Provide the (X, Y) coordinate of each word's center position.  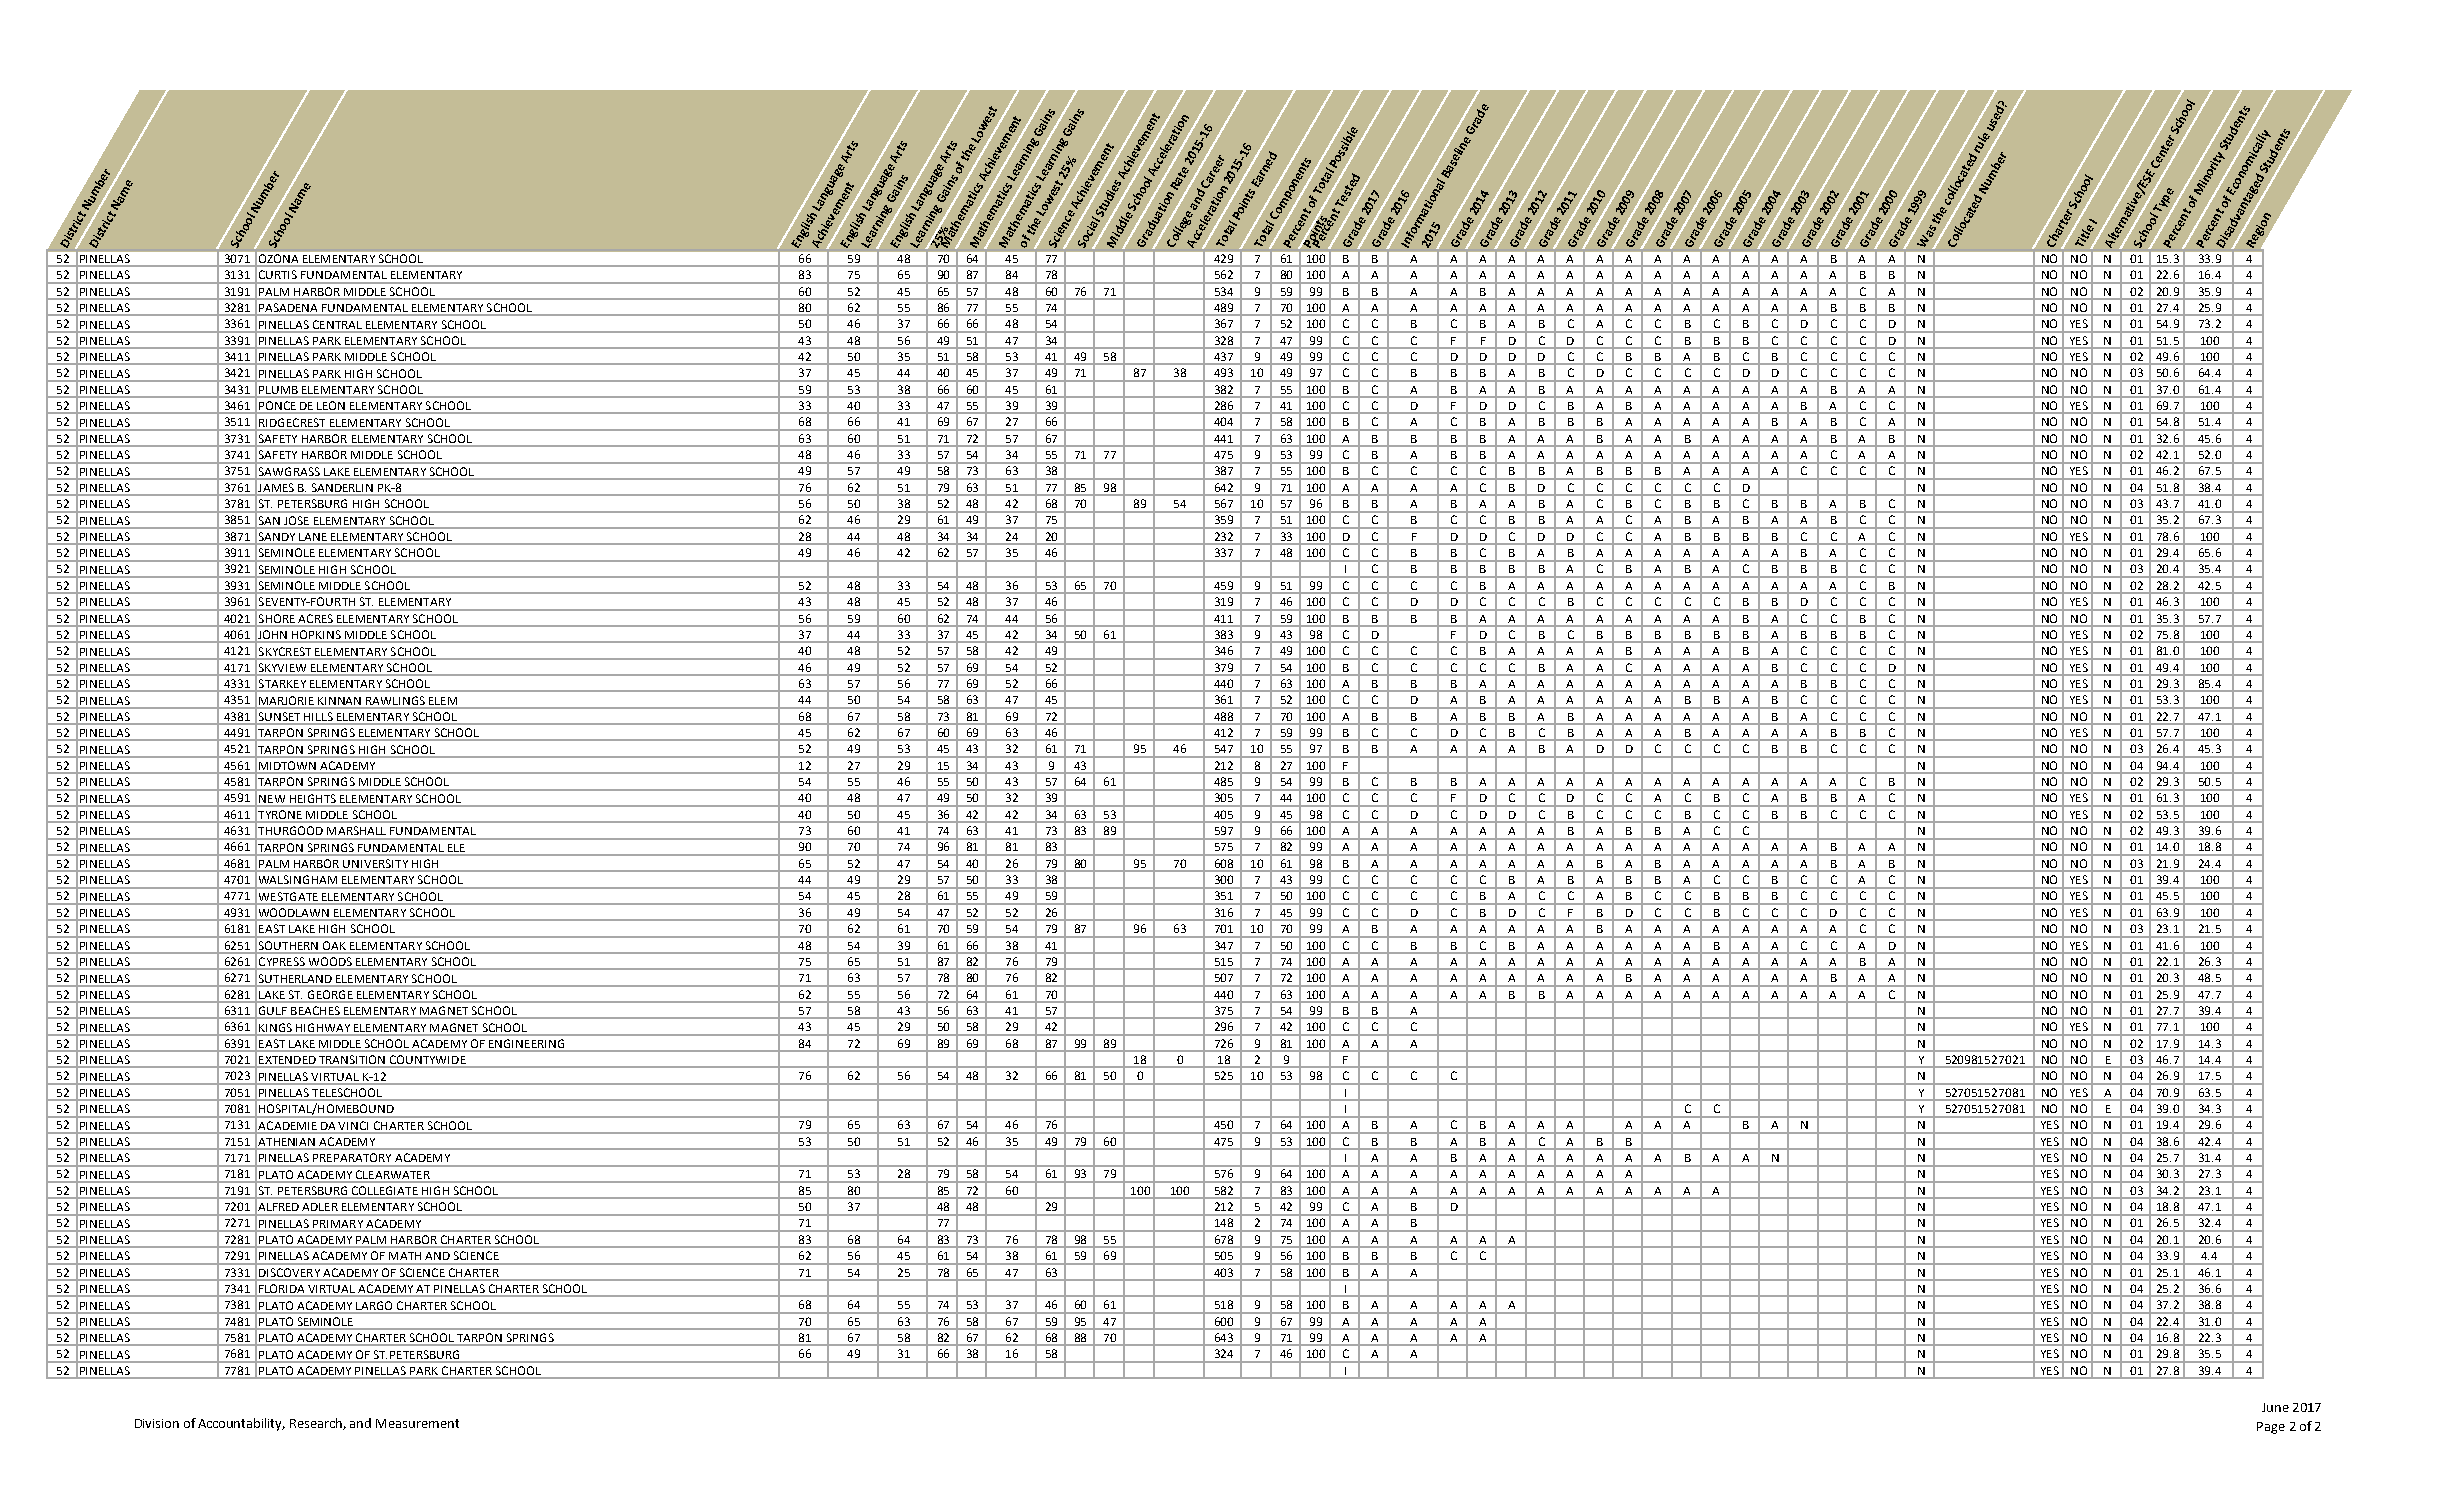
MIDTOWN (287, 765)
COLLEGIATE (385, 1190)
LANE (313, 537)
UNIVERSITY (375, 863)
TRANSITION (352, 1059)
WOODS (330, 961)
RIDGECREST (292, 422)
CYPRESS (282, 961)
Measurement (417, 1423)
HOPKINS (316, 634)
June (2275, 1407)
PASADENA (288, 307)
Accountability (241, 1424)
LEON (331, 405)
